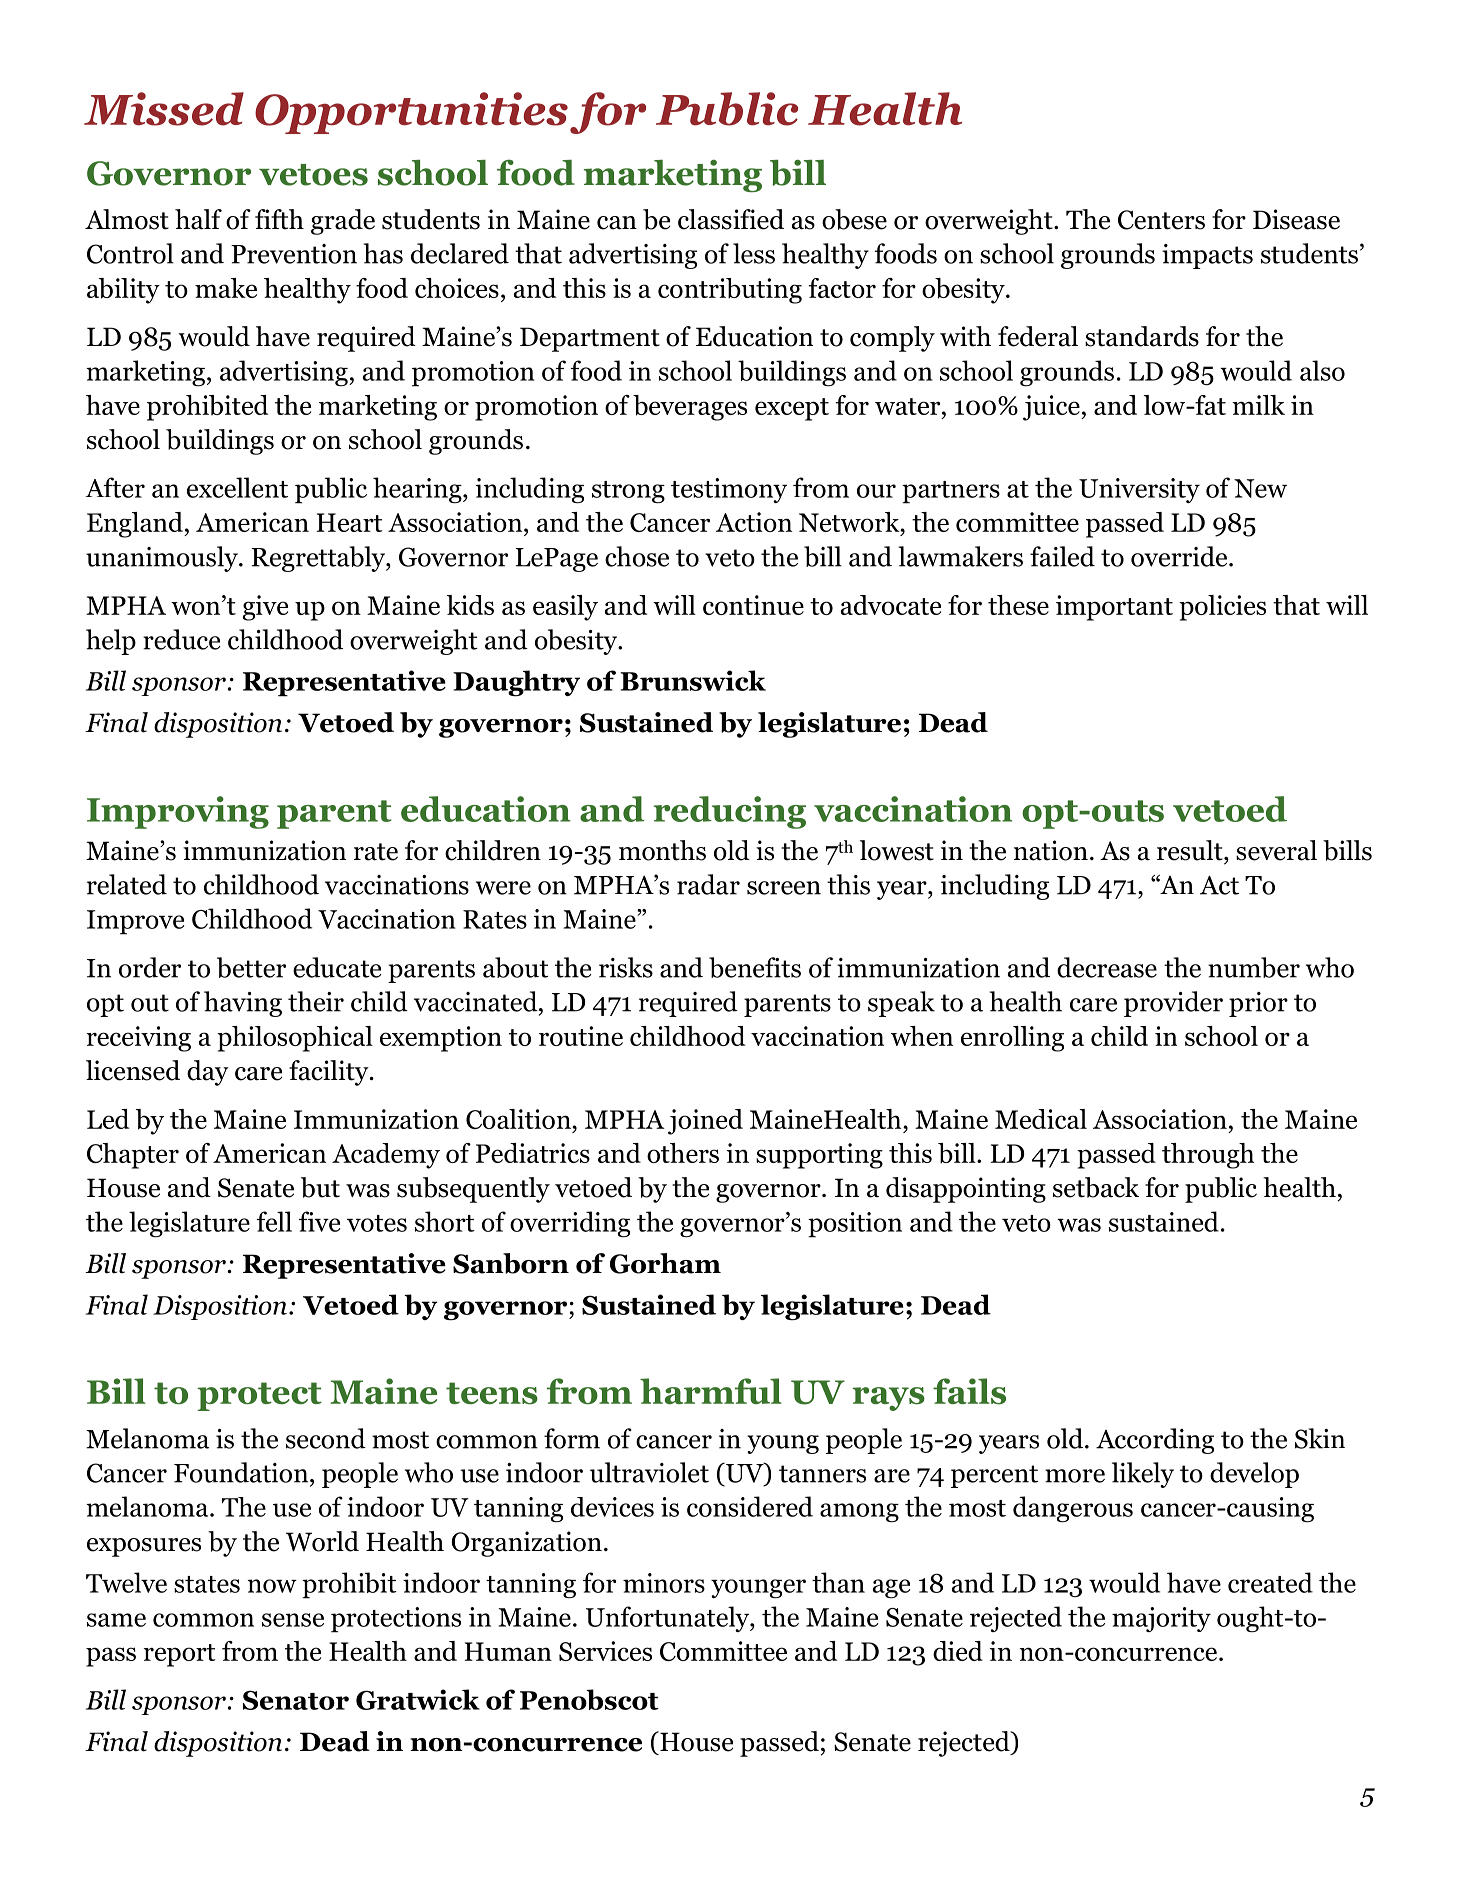 The width and height of the screenshot is (1460, 1889). What do you see at coordinates (293, 1620) in the screenshot?
I see `sense` at bounding box center [293, 1620].
